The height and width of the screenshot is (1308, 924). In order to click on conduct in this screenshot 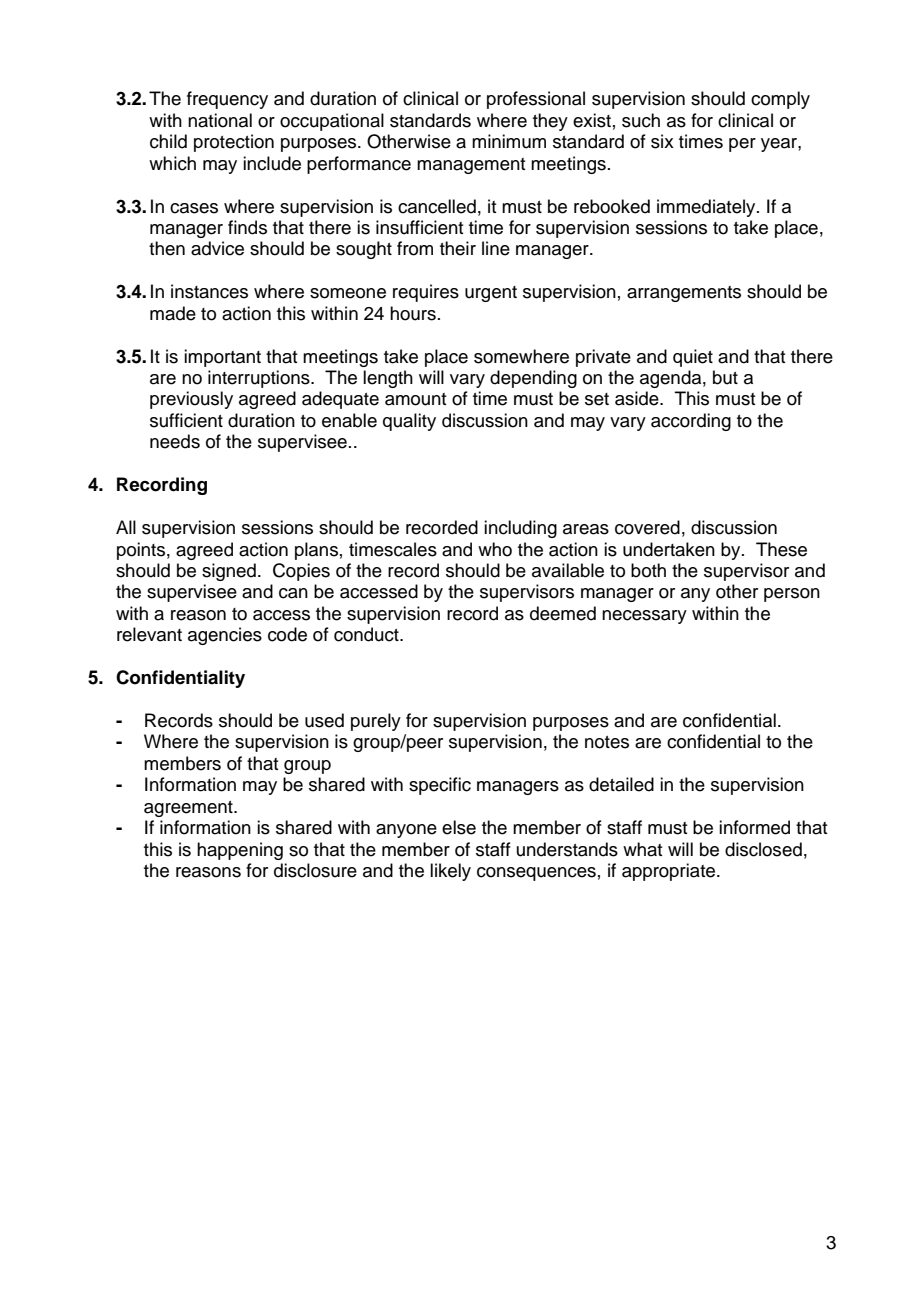, I will do `click(367, 634)`.
